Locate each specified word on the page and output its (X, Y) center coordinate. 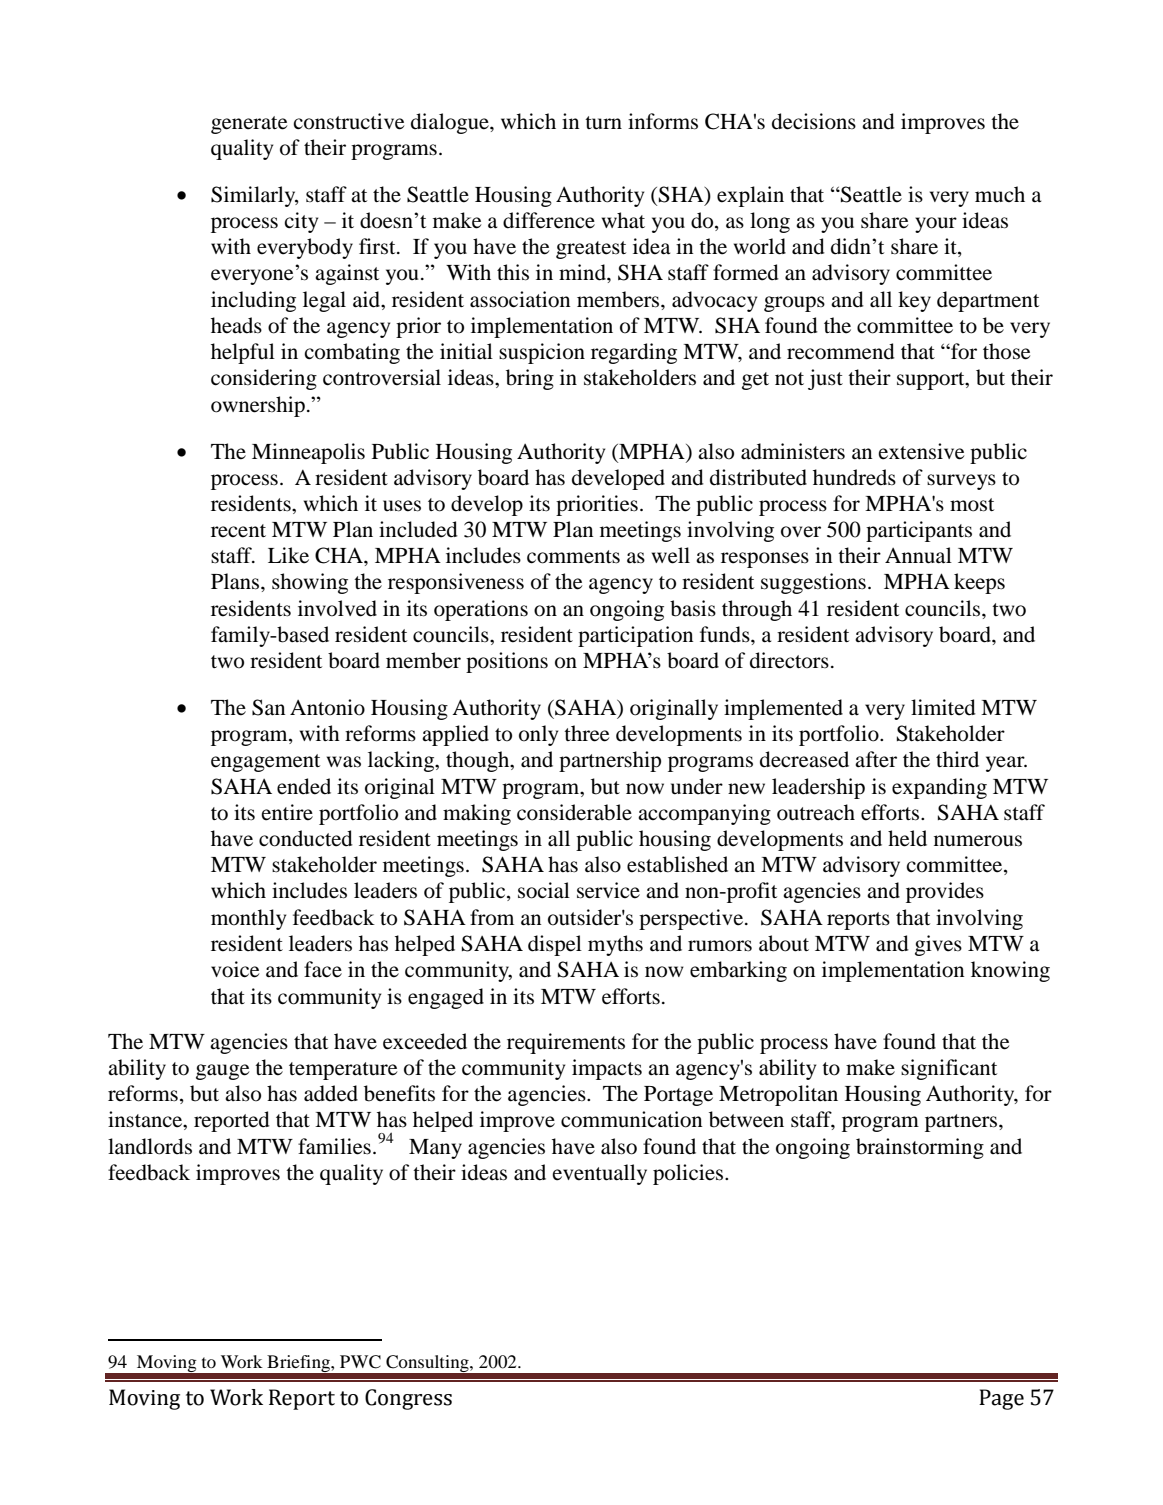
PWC (360, 1362)
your (936, 225)
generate (249, 125)
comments (573, 557)
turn (603, 122)
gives (938, 945)
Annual (918, 555)
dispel (555, 945)
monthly (248, 919)
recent (238, 531)
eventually (599, 1174)
